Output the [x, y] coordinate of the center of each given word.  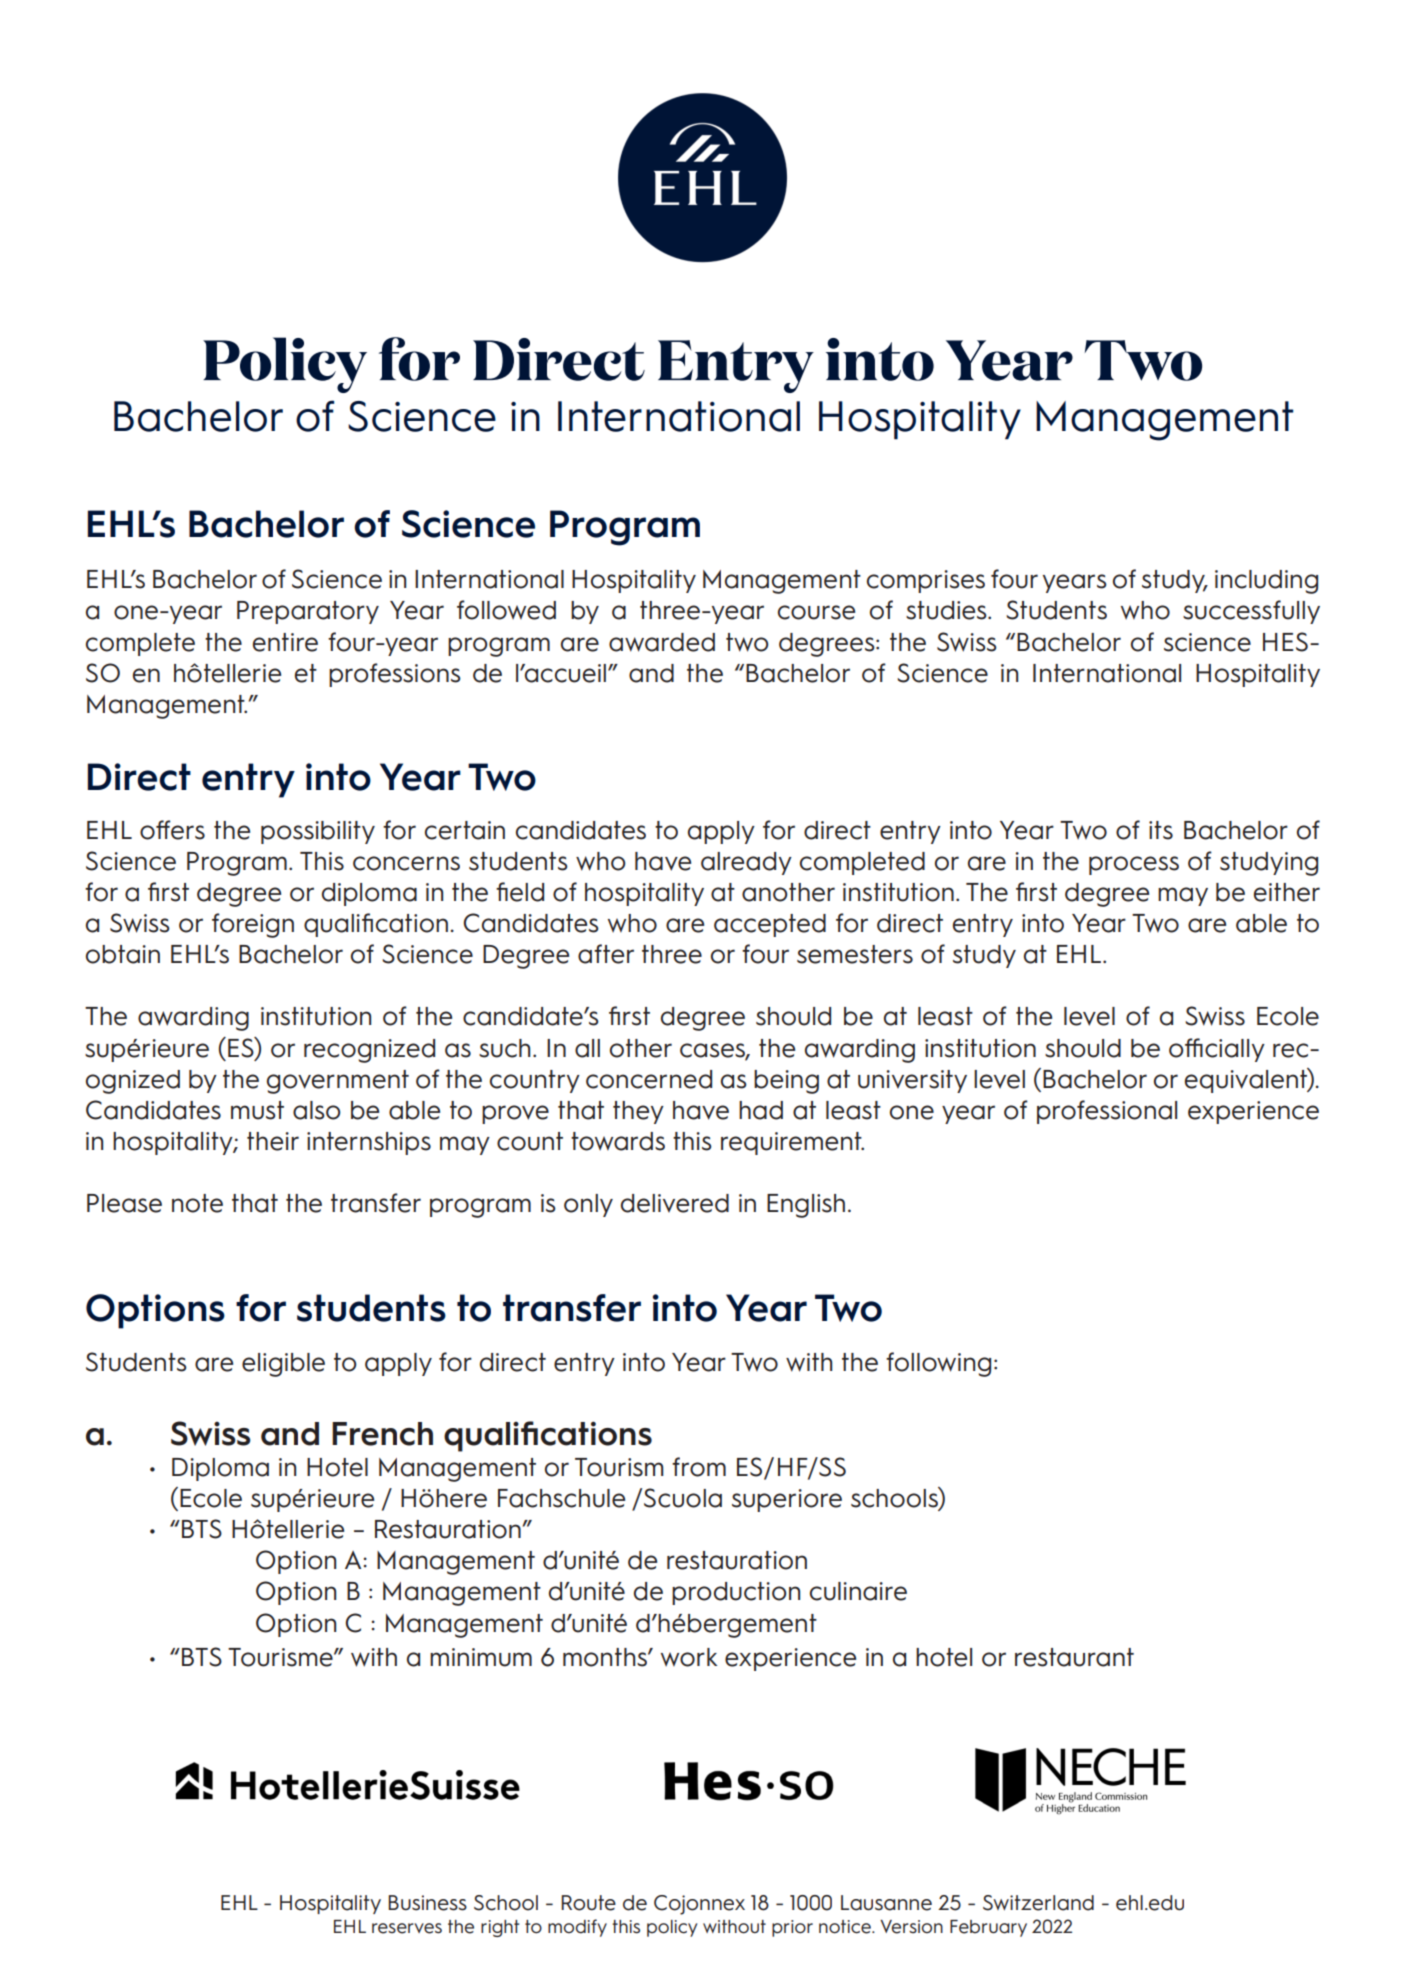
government [338, 1082]
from [699, 1467]
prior [792, 1928]
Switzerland [1038, 1903]
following [938, 1364]
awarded [662, 642]
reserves [407, 1928]
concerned [649, 1079]
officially [1217, 1050]
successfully [1251, 612]
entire [285, 642]
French [382, 1434]
